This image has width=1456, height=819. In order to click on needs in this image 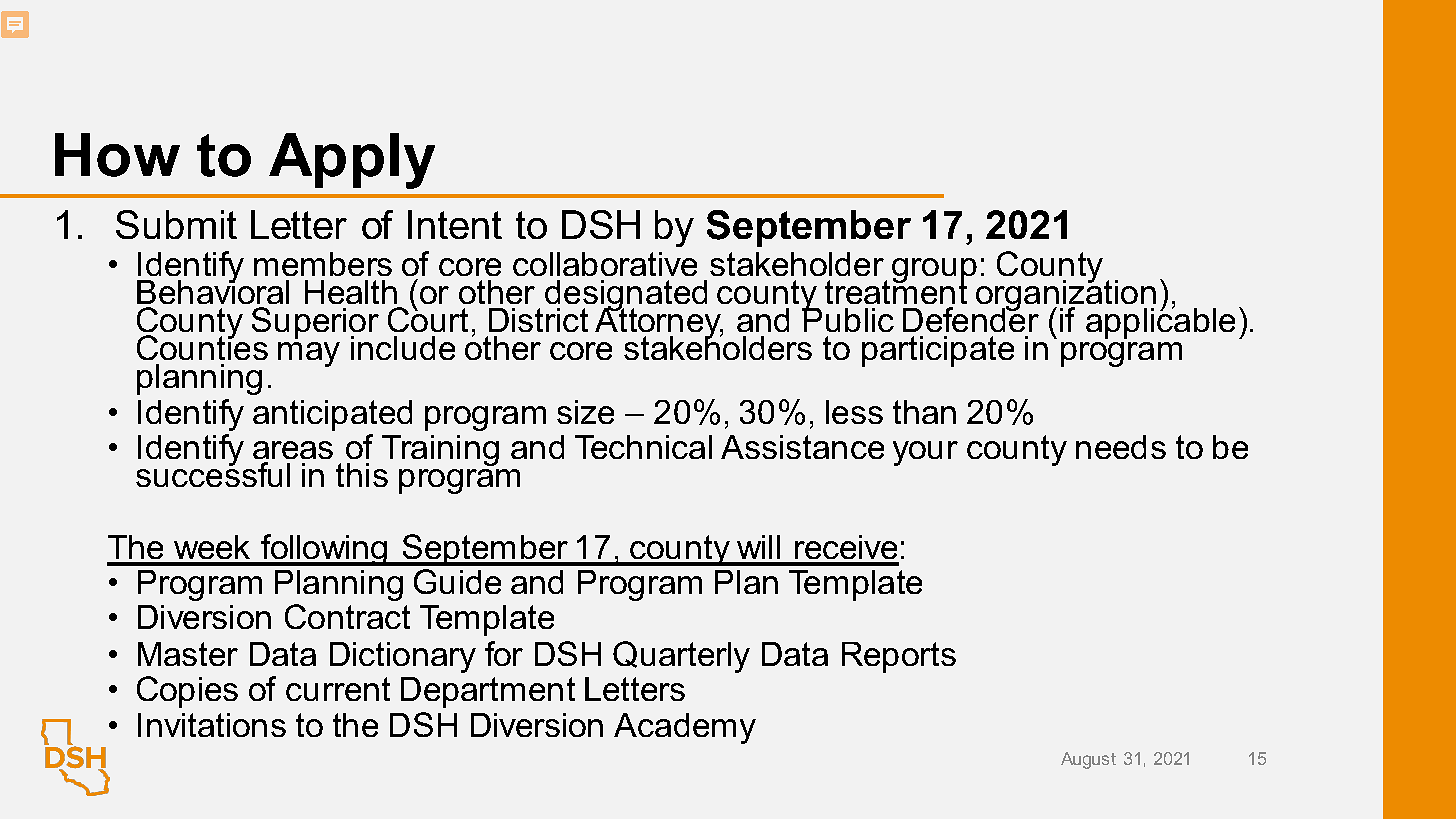, I will do `click(1121, 447)`.
